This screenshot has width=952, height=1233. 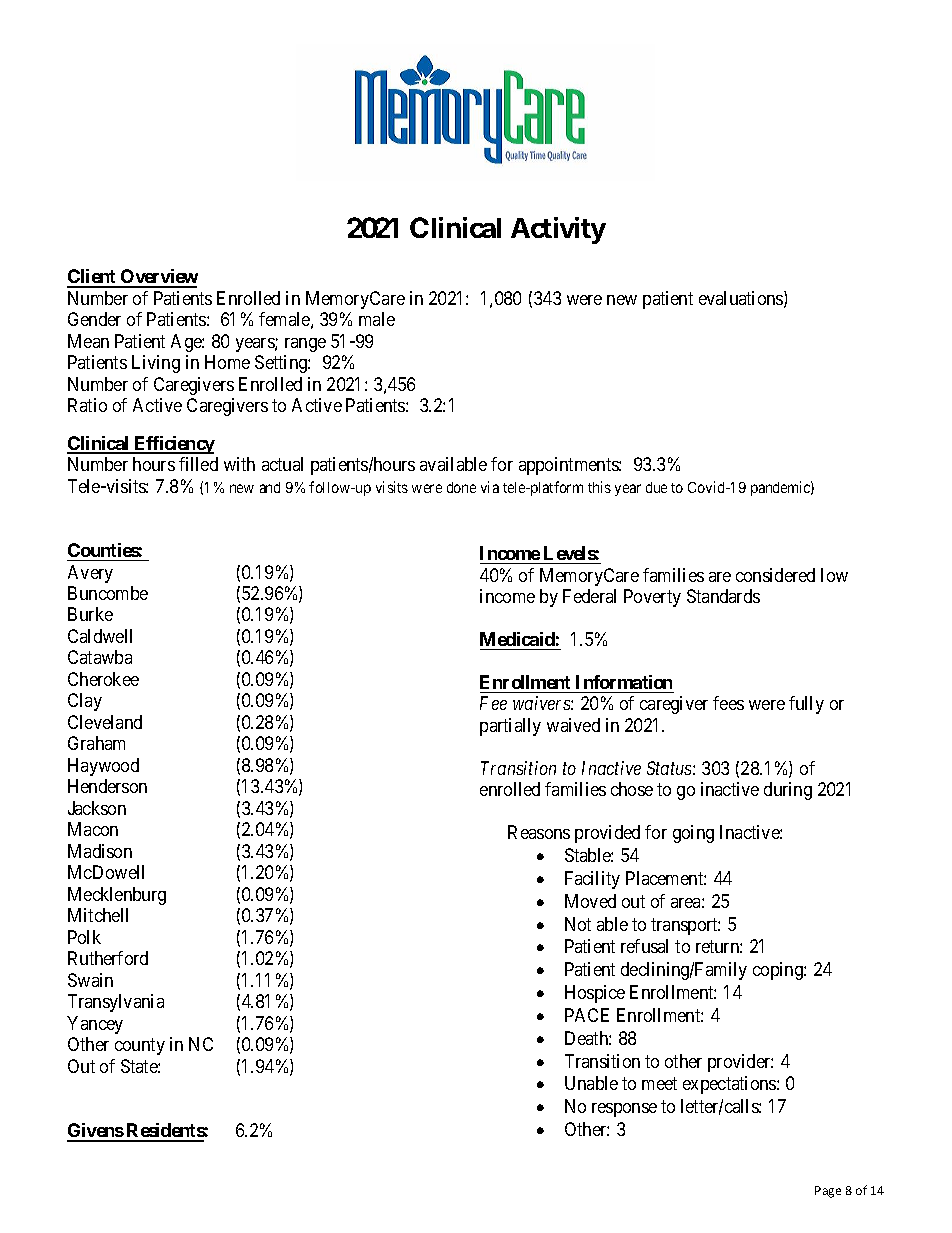 What do you see at coordinates (105, 722) in the screenshot?
I see `Cleveland` at bounding box center [105, 722].
